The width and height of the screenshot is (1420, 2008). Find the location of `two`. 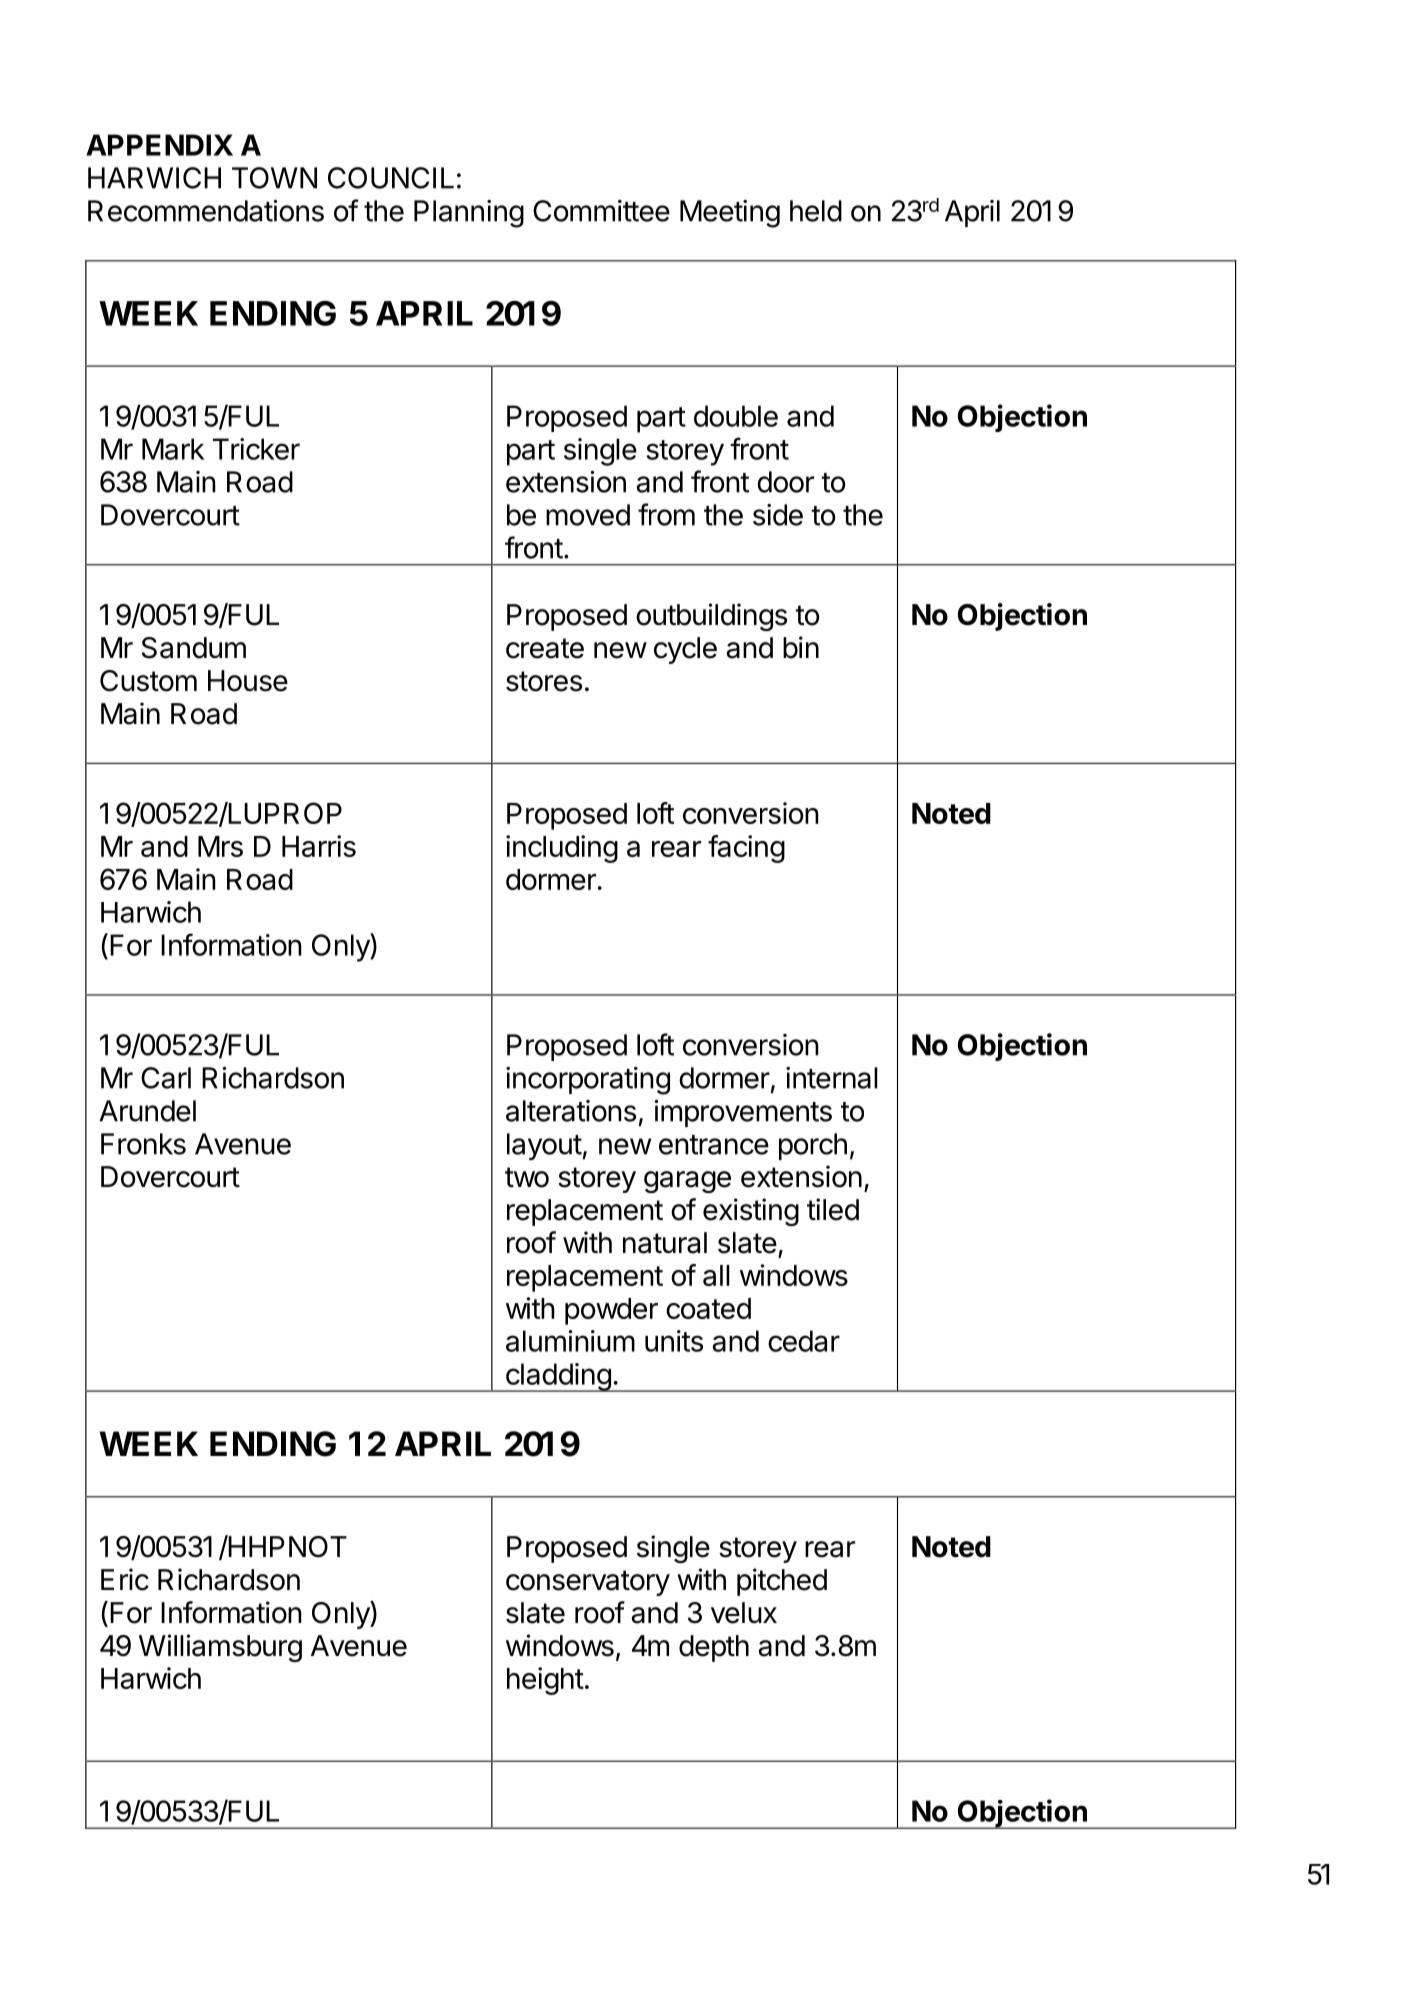

two is located at coordinates (527, 1177).
